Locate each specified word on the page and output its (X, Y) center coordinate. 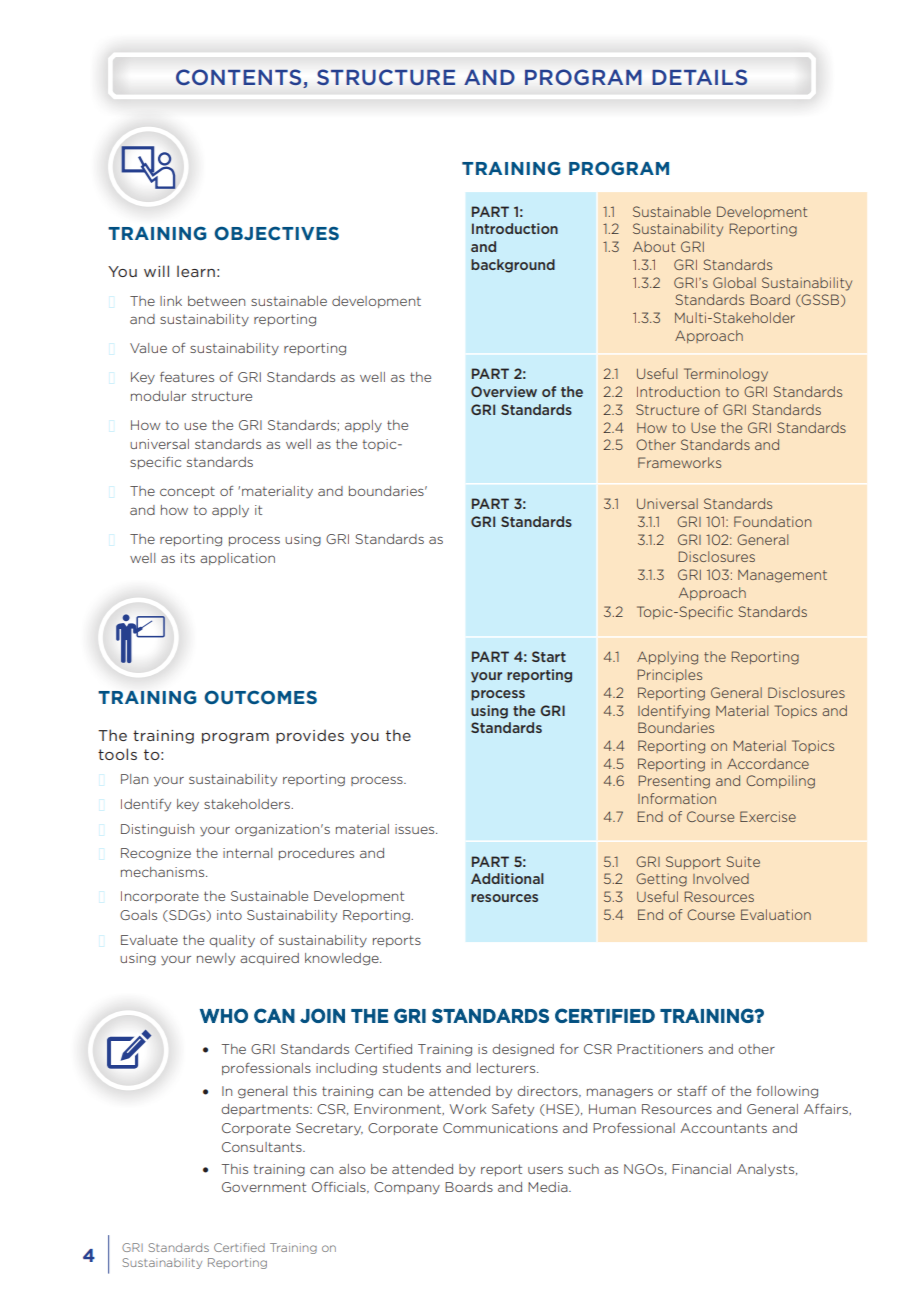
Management (782, 576)
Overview (504, 391)
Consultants (263, 1147)
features (187, 377)
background (513, 266)
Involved (721, 878)
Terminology (726, 375)
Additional (507, 878)
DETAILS (699, 77)
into (229, 915)
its (188, 558)
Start (549, 656)
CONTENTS (238, 77)
